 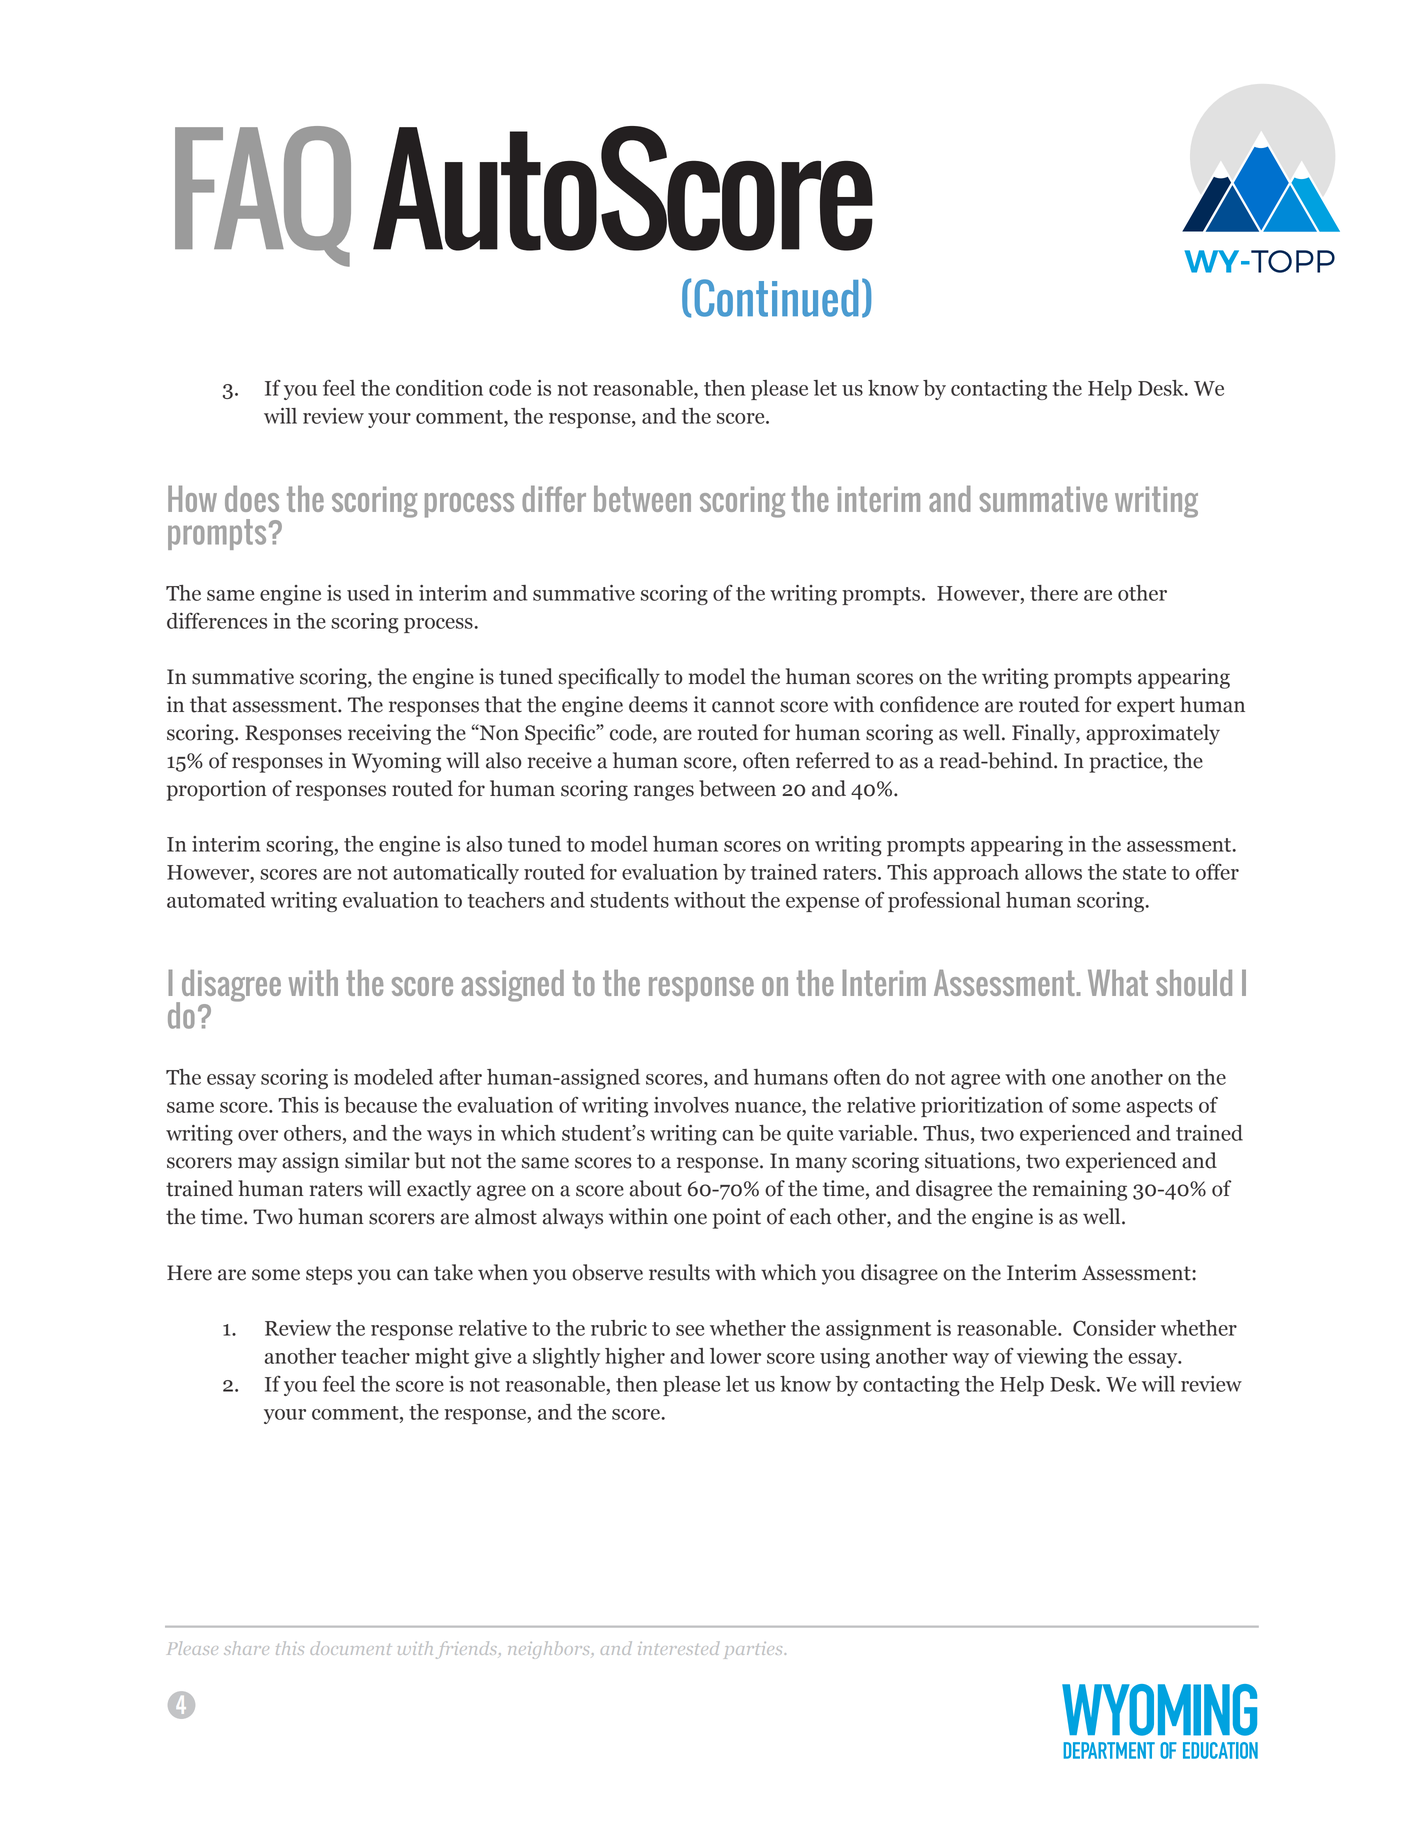 I want to click on receiving, so click(x=389, y=734).
